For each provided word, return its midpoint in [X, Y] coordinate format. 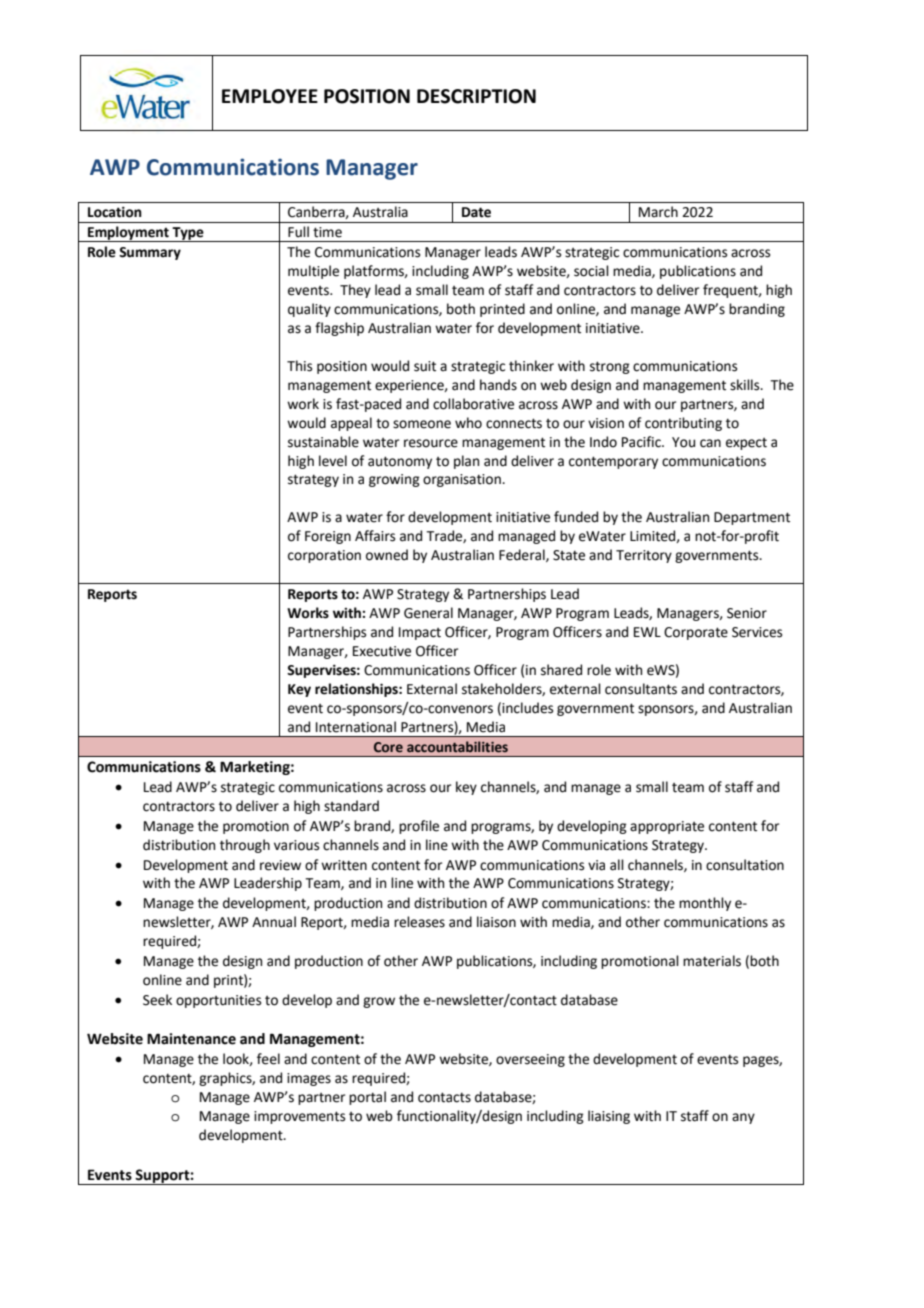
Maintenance [191, 1039]
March [658, 212]
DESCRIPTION [476, 96]
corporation [324, 556]
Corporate [696, 633]
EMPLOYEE [270, 96]
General [428, 613]
